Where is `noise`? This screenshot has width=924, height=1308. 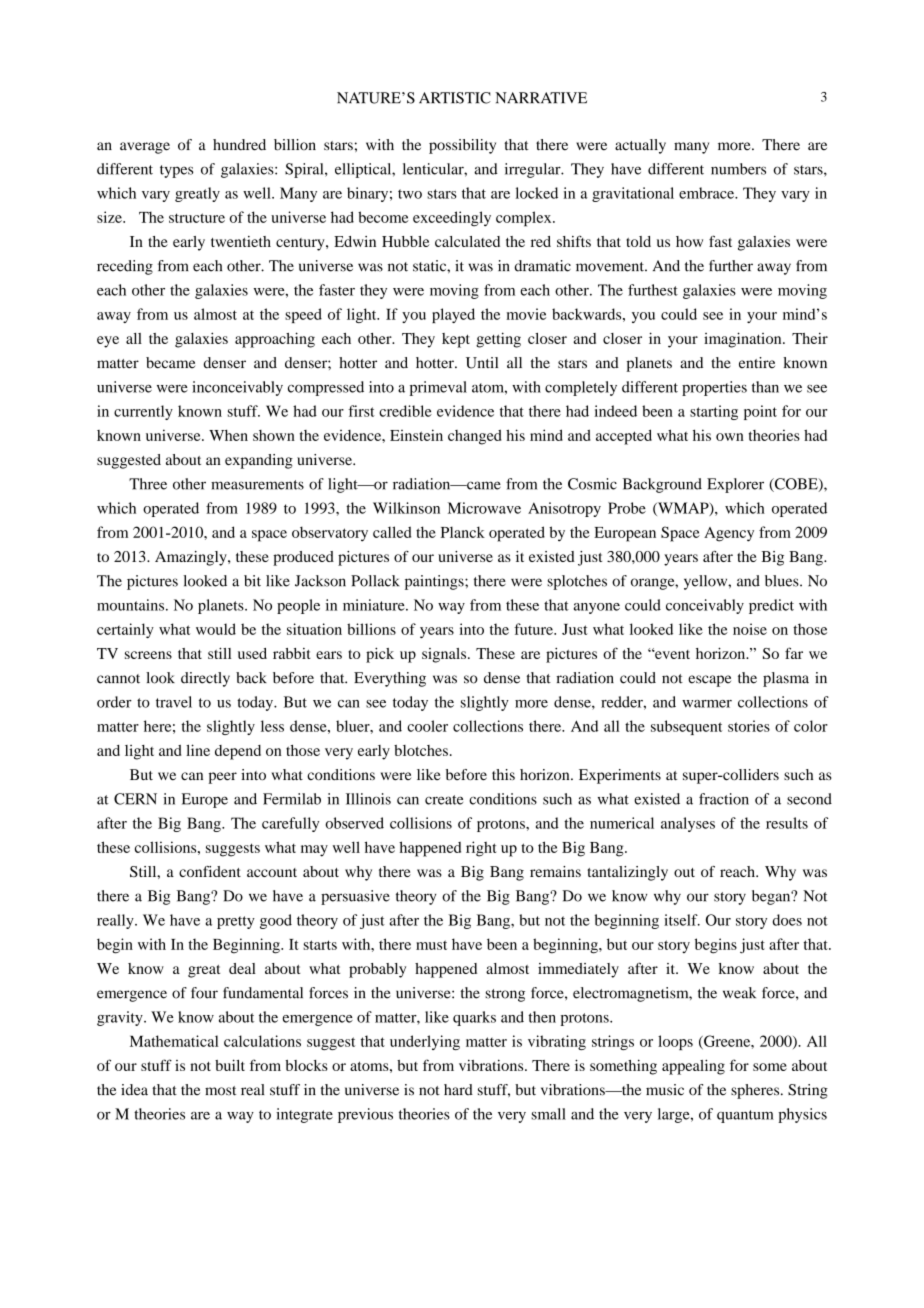 noise is located at coordinates (750, 629).
